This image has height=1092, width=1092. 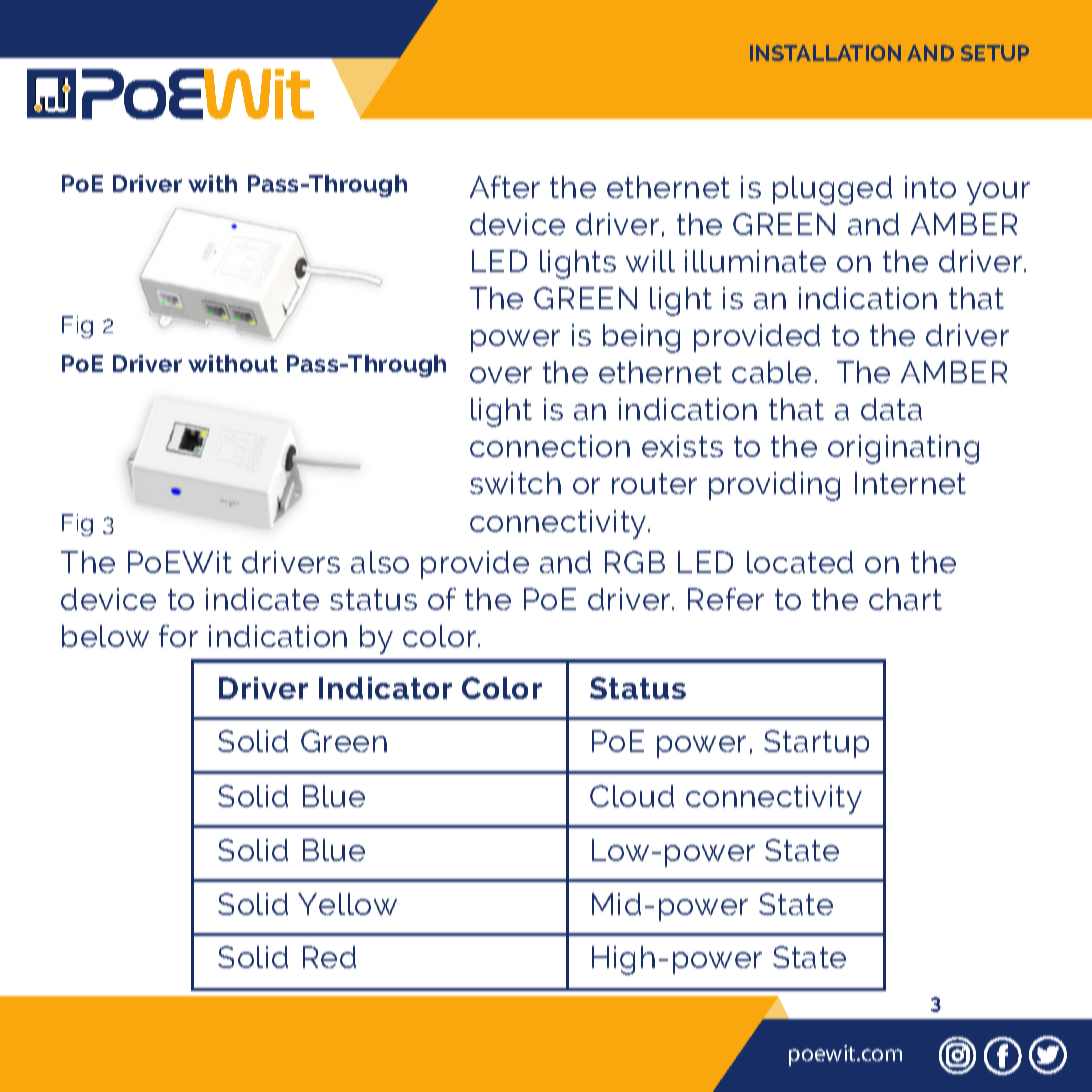 I want to click on over, so click(x=501, y=375).
